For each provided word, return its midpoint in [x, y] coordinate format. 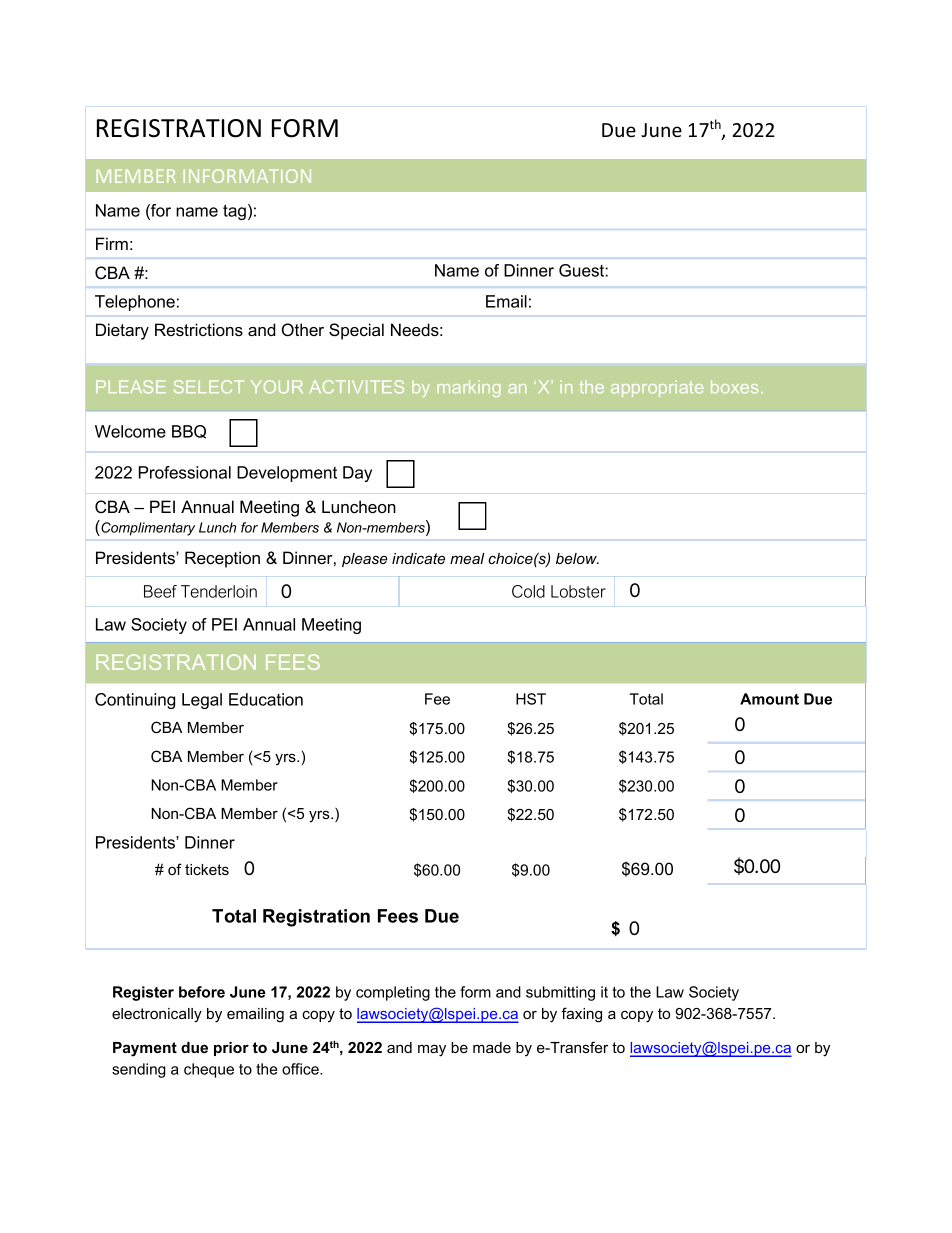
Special [356, 331]
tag [234, 212]
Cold [528, 591]
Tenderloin [219, 591]
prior [231, 1049]
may [432, 1050]
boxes [734, 386]
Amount [769, 699]
